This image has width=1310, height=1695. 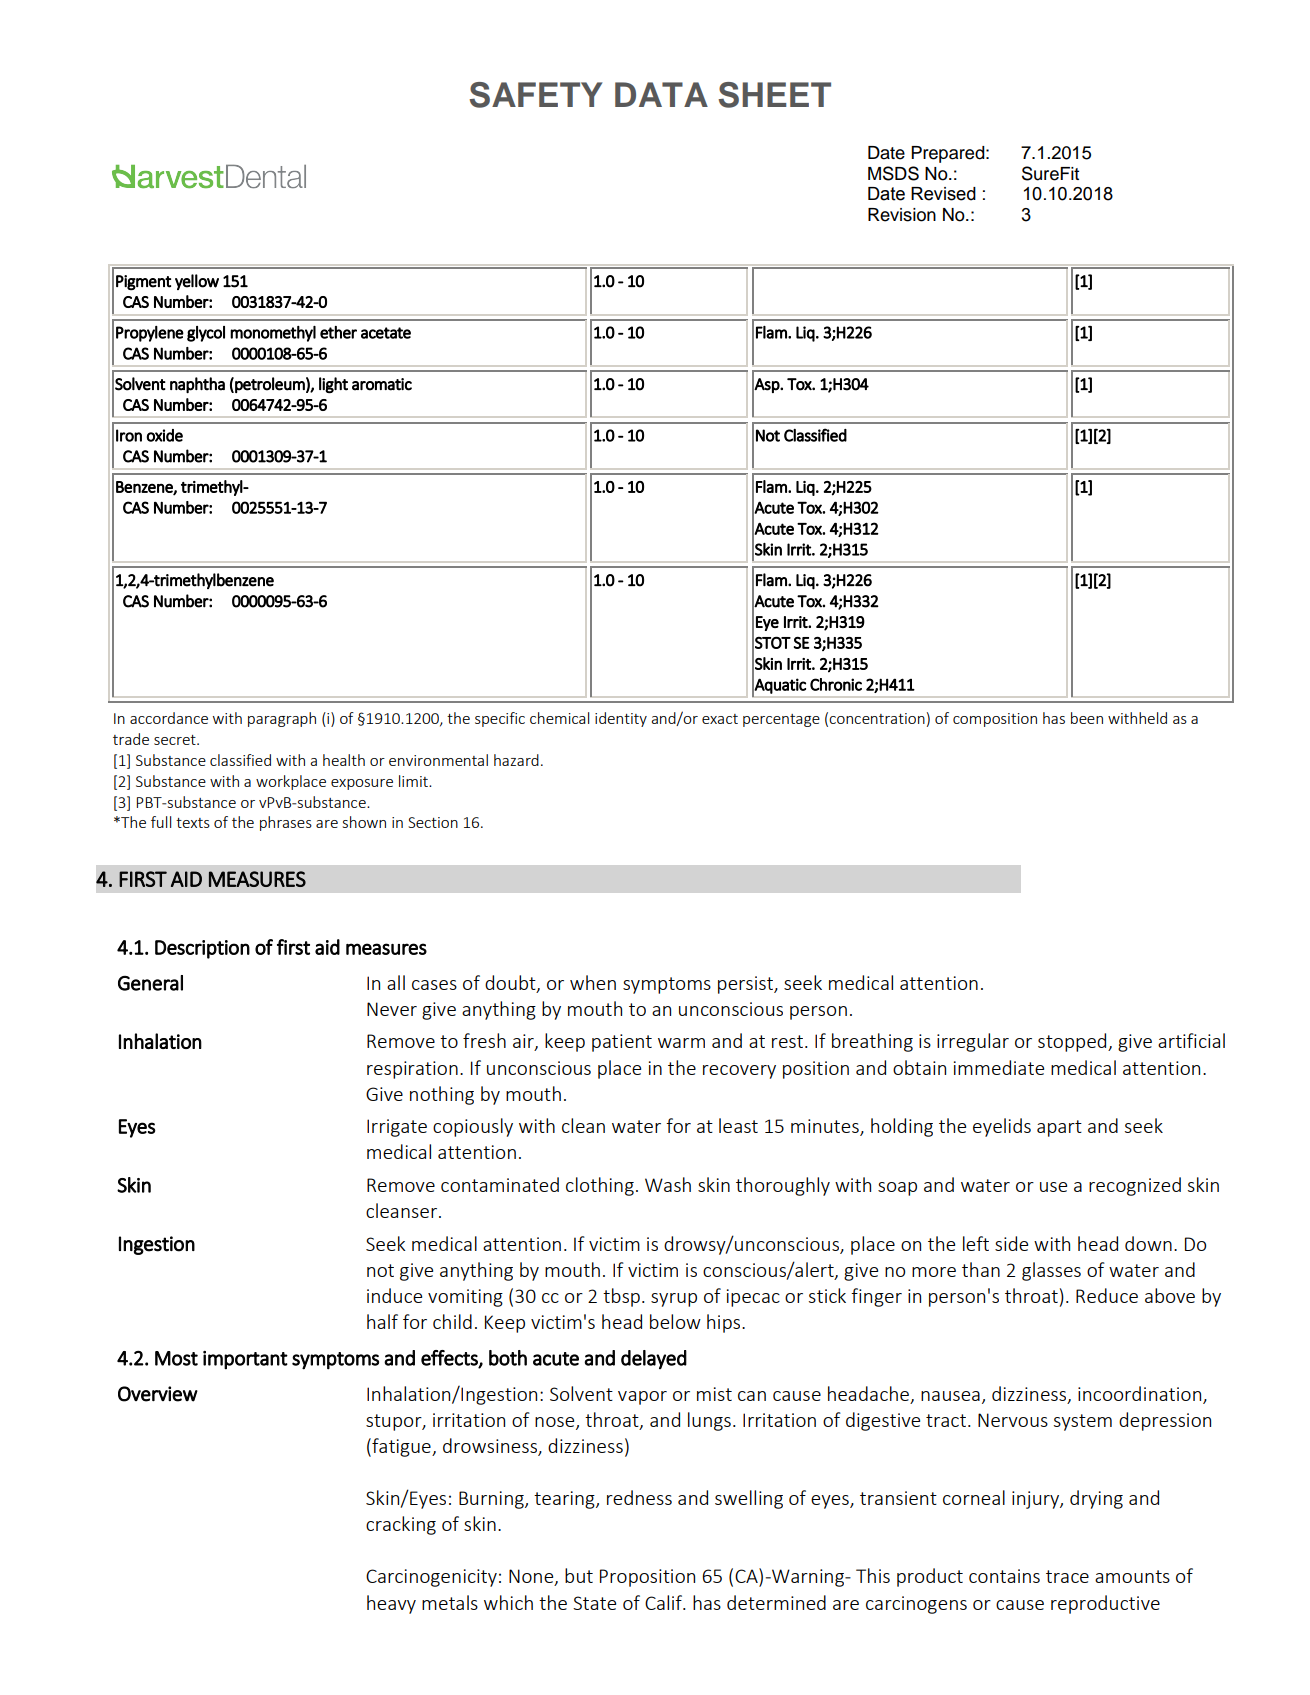 I want to click on been, so click(x=1087, y=718).
